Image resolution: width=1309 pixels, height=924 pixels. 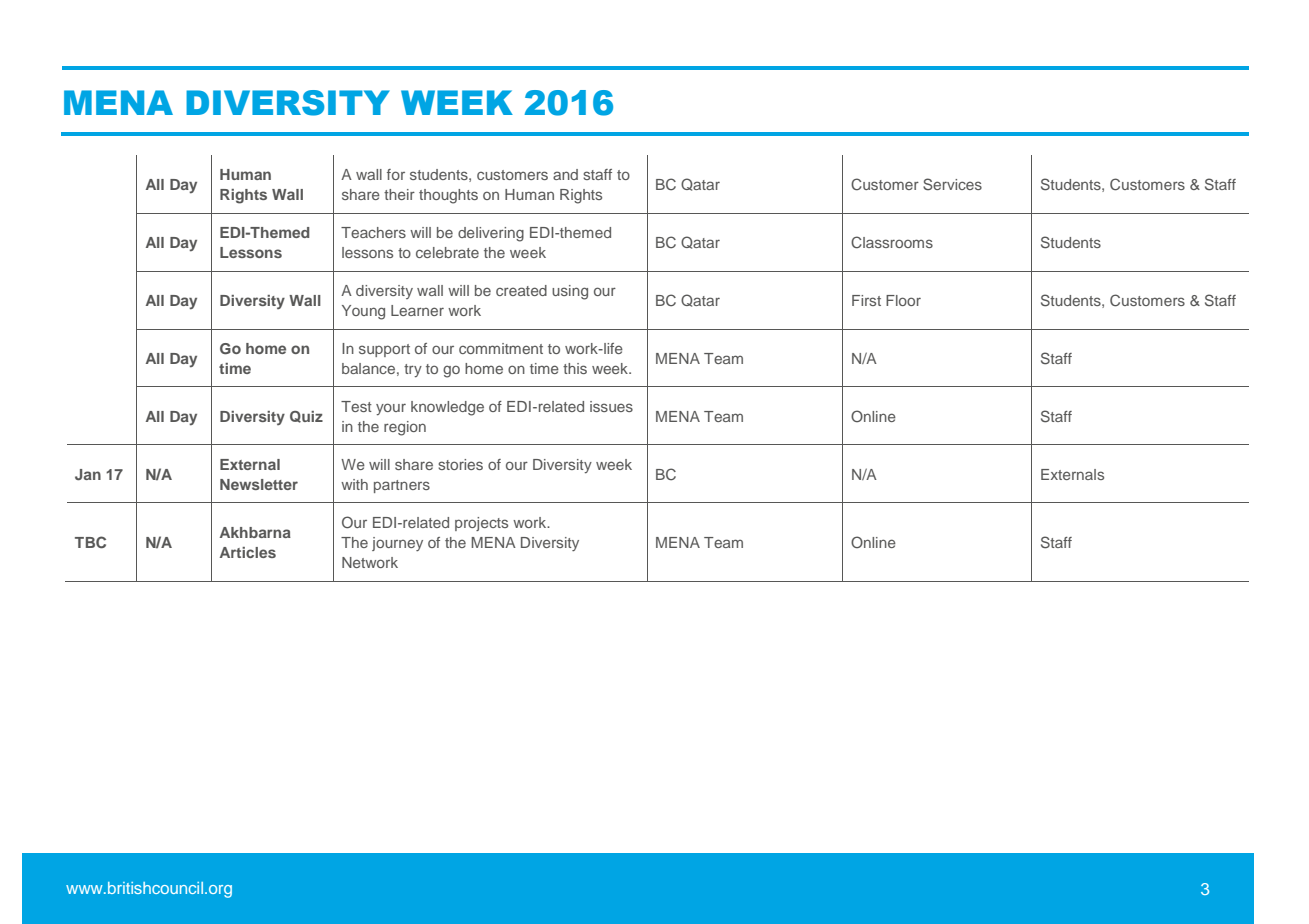 What do you see at coordinates (248, 552) in the image?
I see `Articles` at bounding box center [248, 552].
